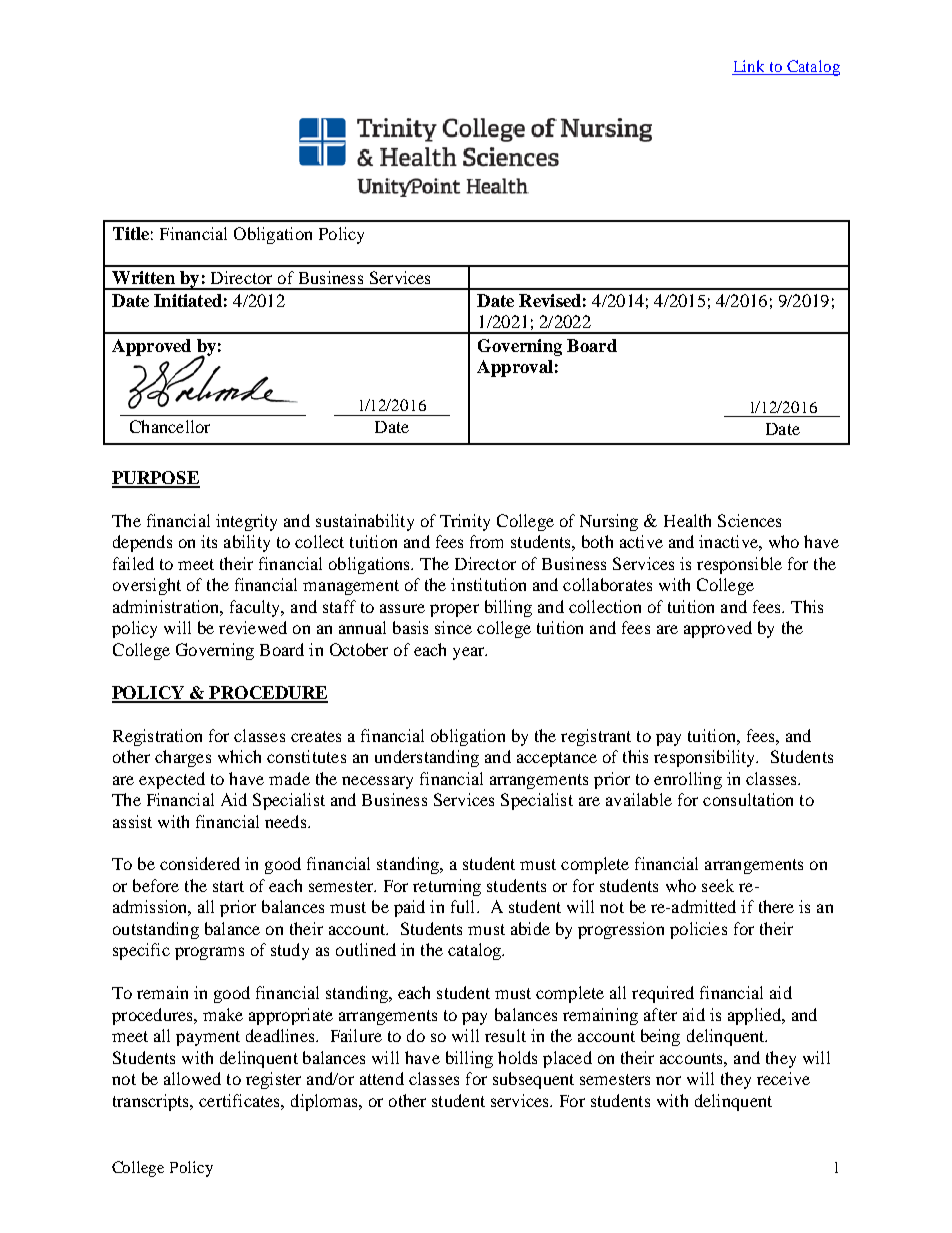 Image resolution: width=952 pixels, height=1233 pixels. What do you see at coordinates (706, 758) in the image?
I see `responsibility` at bounding box center [706, 758].
